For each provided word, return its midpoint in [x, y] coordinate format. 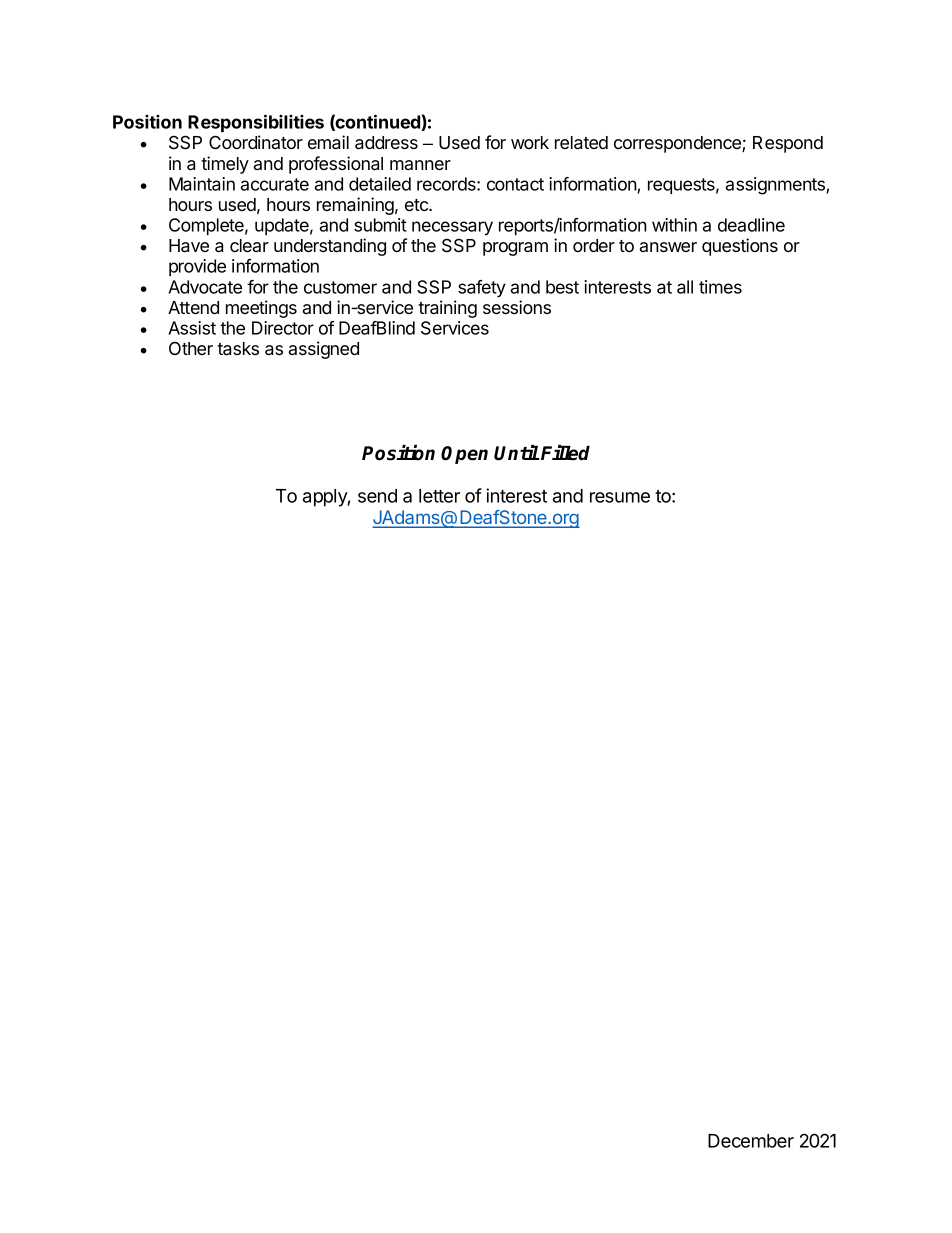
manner [420, 165]
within [674, 225]
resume [620, 497]
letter [439, 496]
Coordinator [256, 142]
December [751, 1141]
